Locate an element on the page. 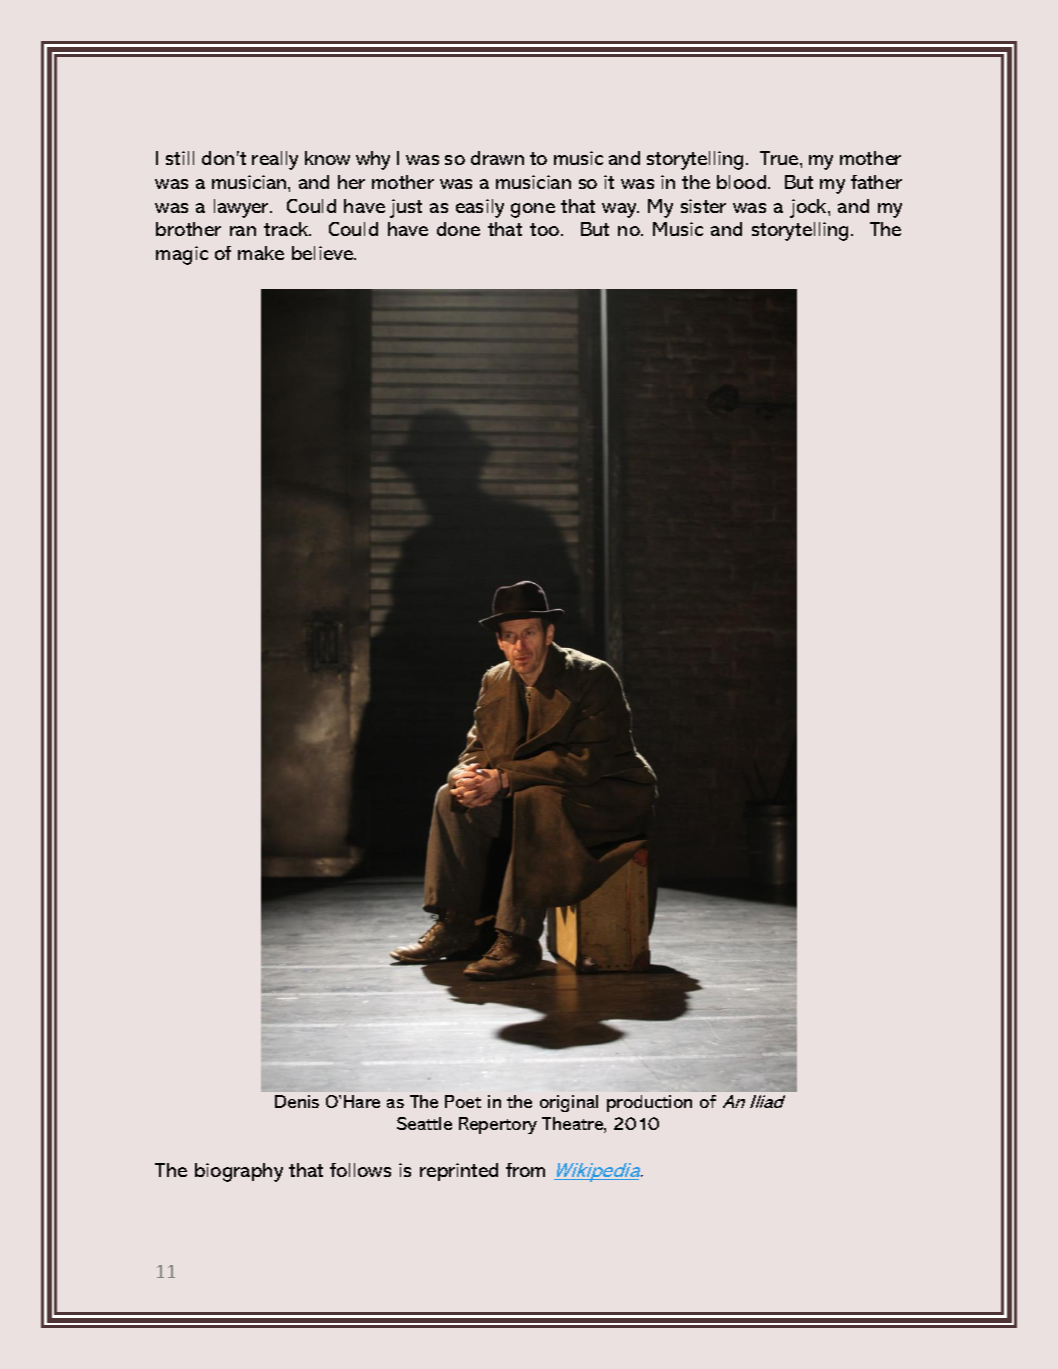 The height and width of the document is (1369, 1058). make is located at coordinates (261, 253).
